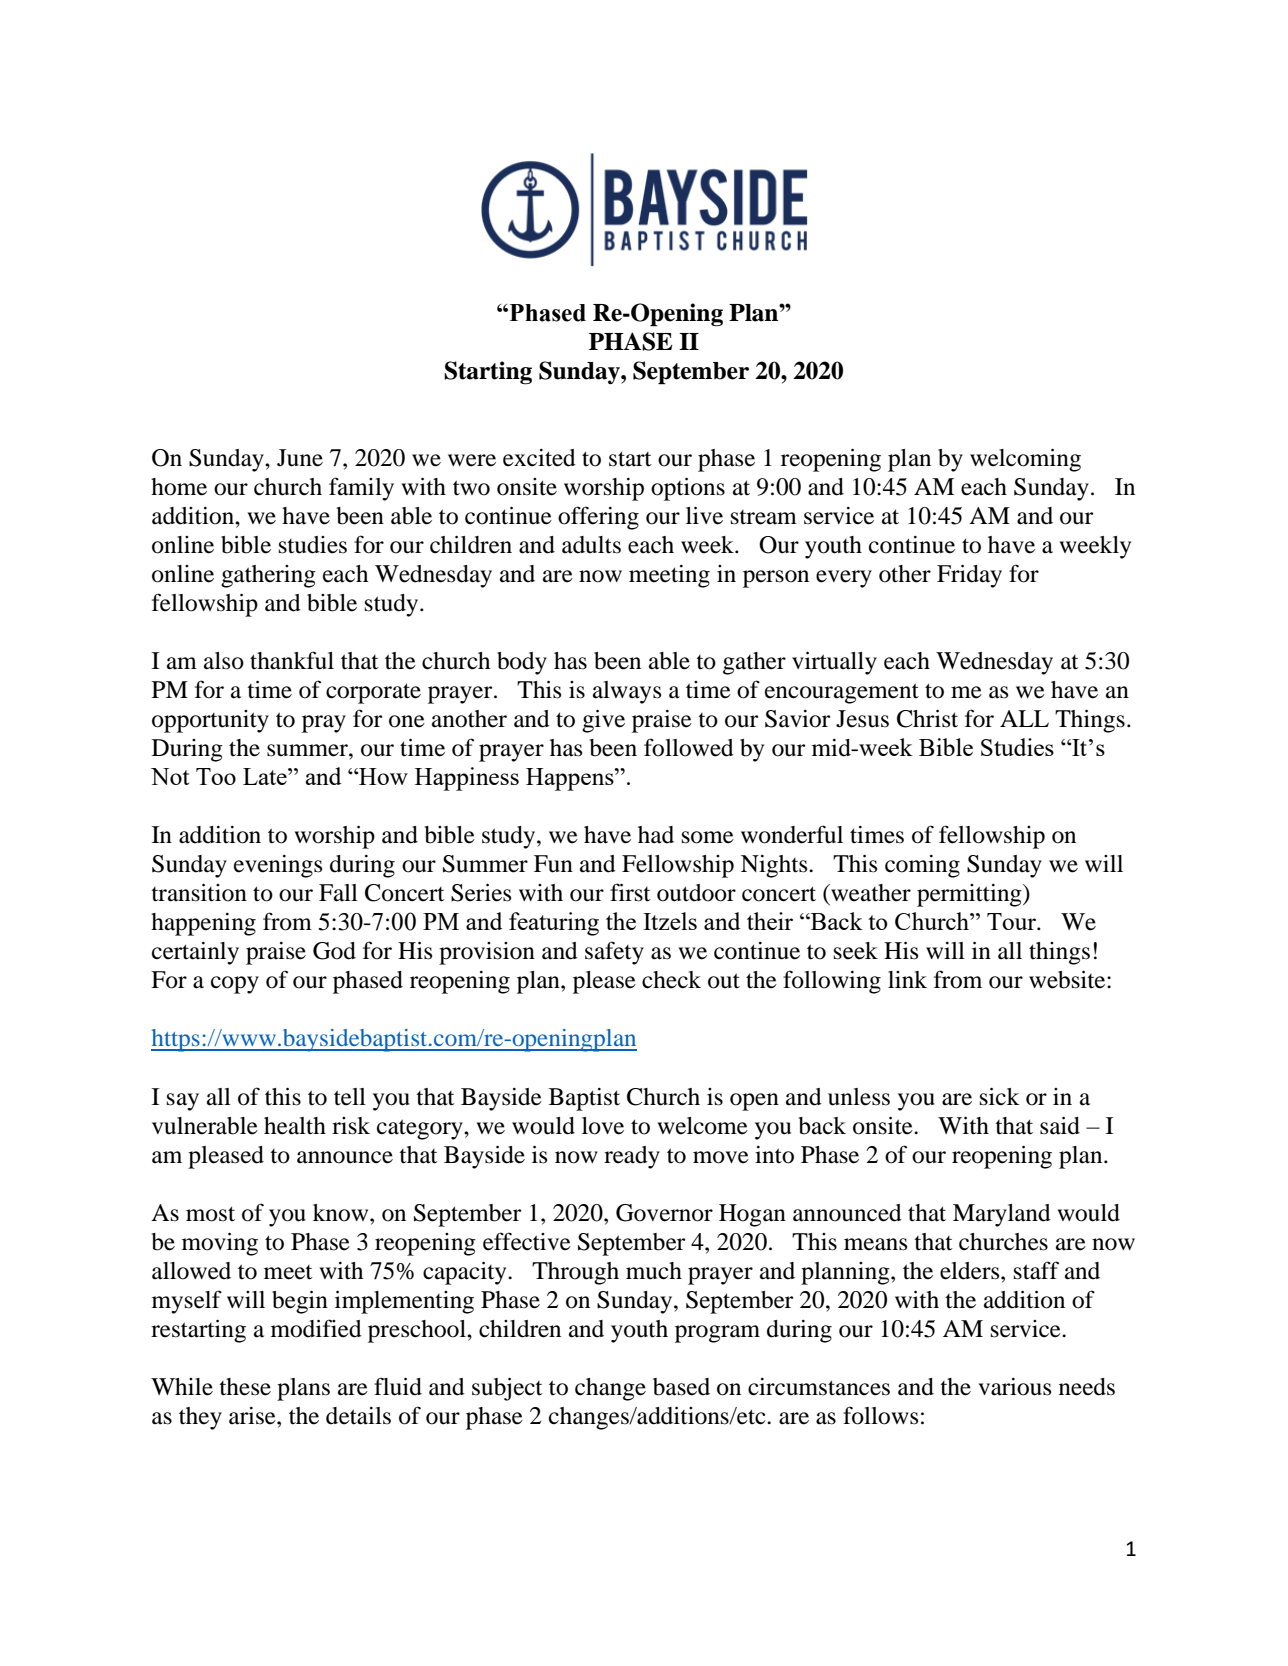 This screenshot has height=1666, width=1288. What do you see at coordinates (969, 576) in the screenshot?
I see `Friday` at bounding box center [969, 576].
